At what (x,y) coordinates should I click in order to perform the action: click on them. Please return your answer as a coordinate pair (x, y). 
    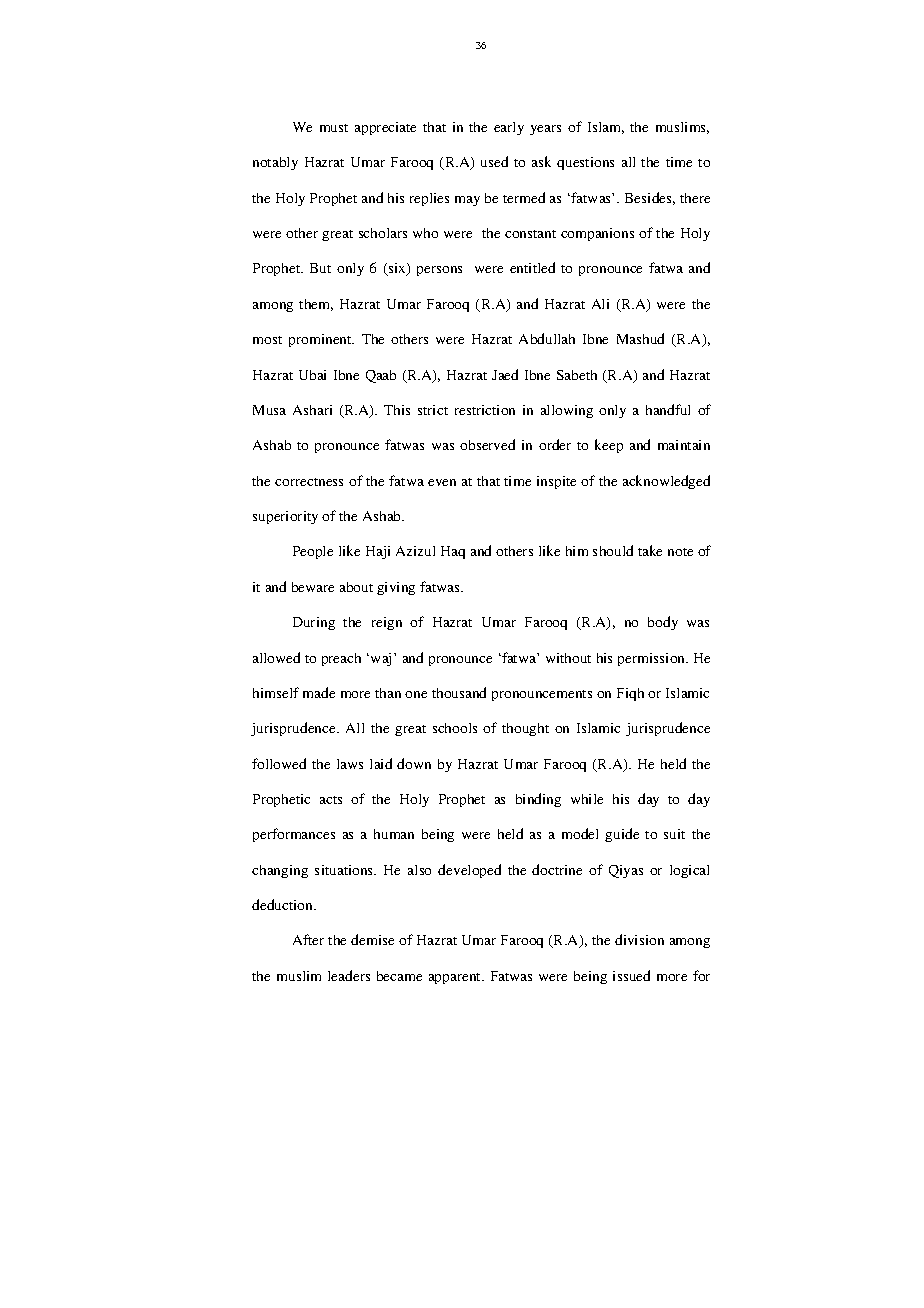
    Looking at the image, I should click on (316, 305).
